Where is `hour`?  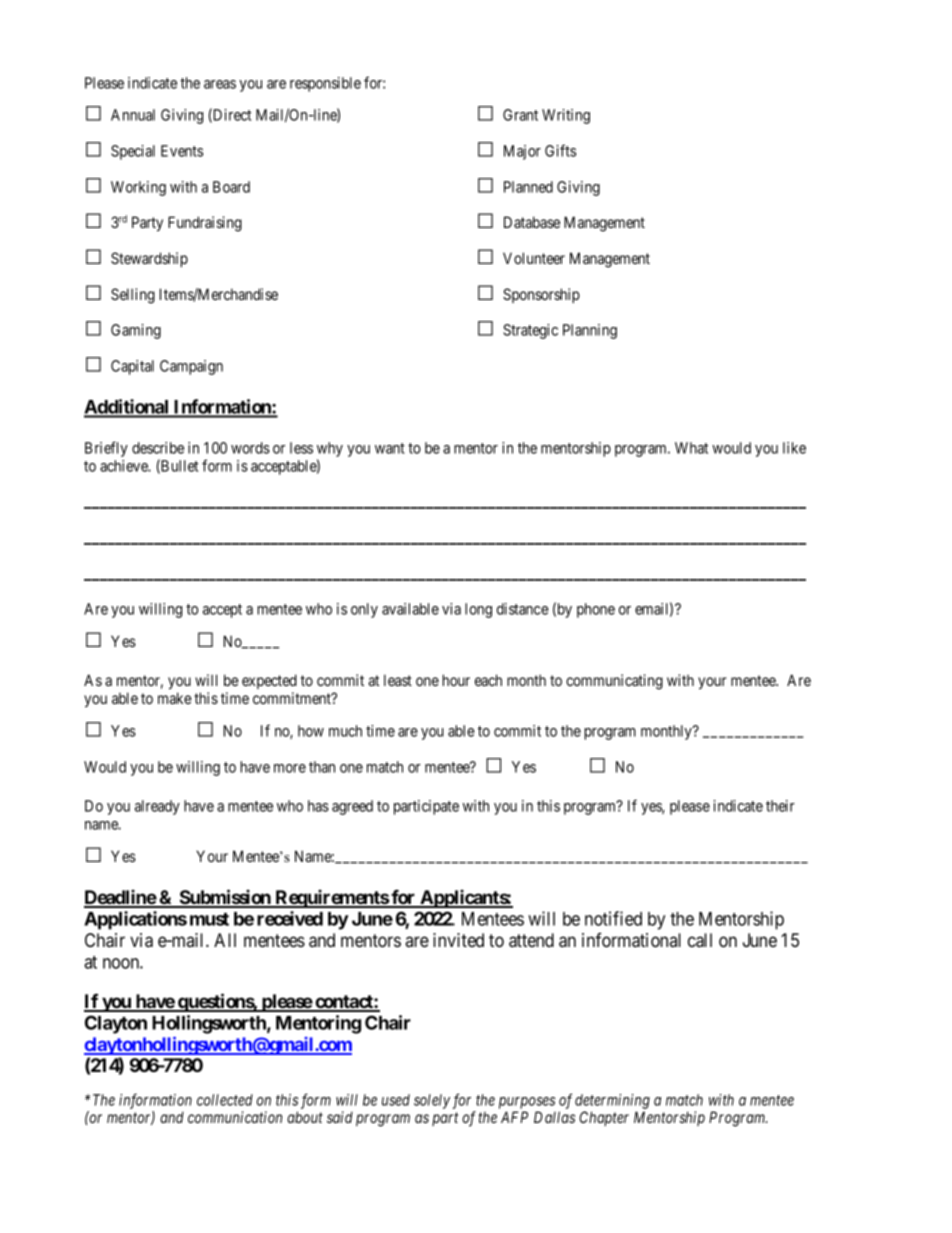 hour is located at coordinates (456, 680).
